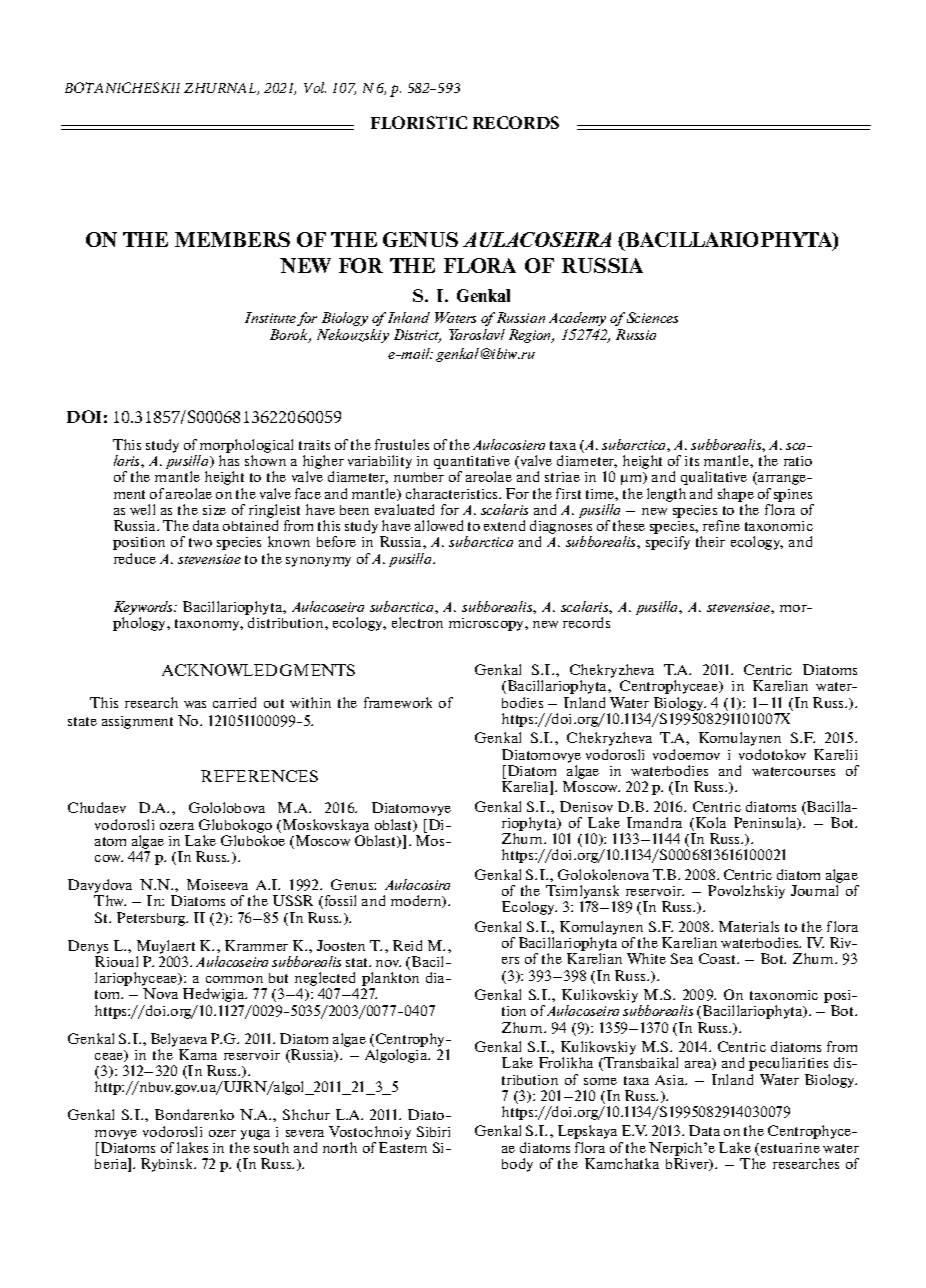 Image resolution: width=926 pixels, height=1288 pixels. What do you see at coordinates (417, 336) in the page?
I see `District` at bounding box center [417, 336].
